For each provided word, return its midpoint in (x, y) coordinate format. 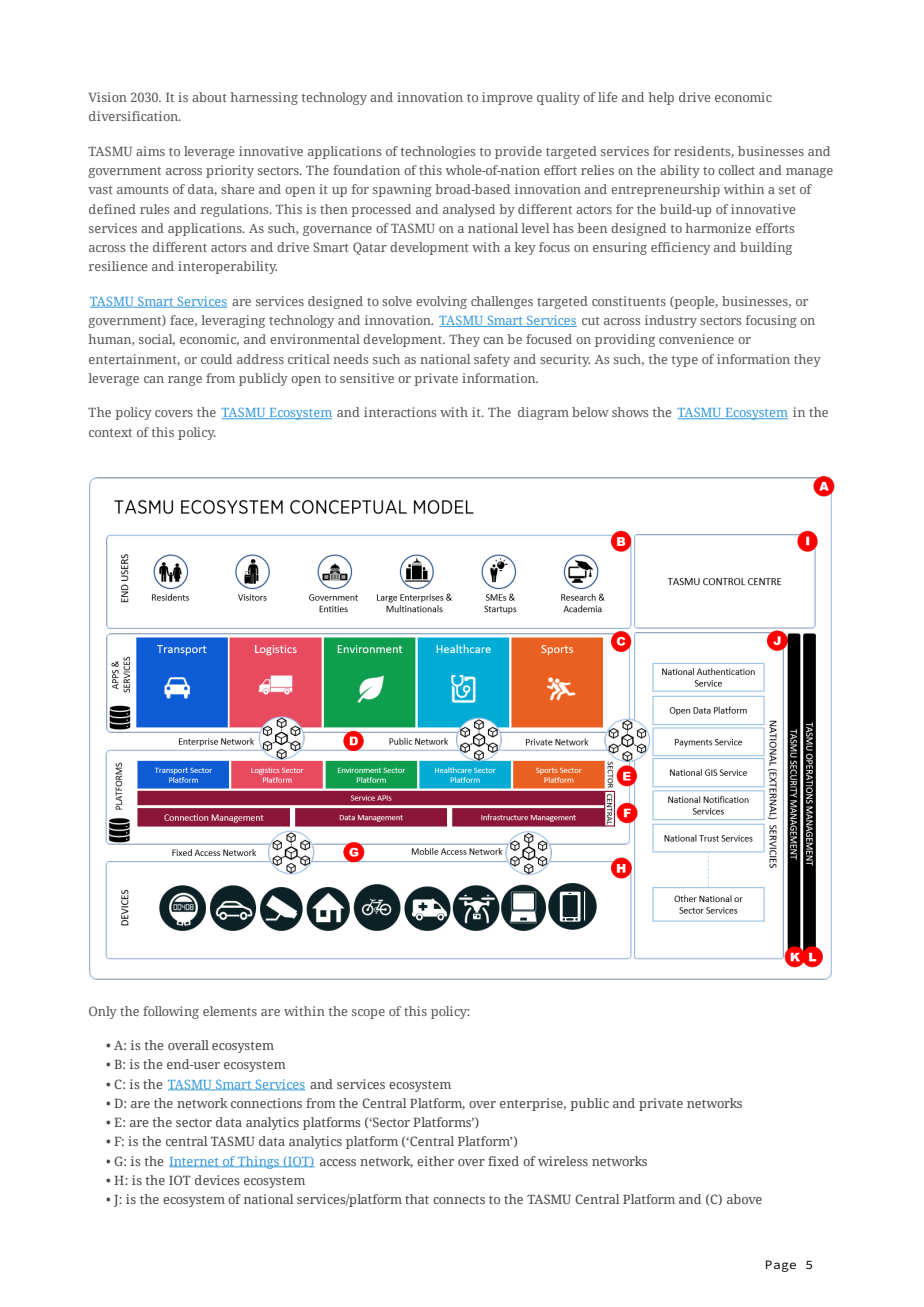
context (110, 433)
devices (217, 1180)
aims (150, 151)
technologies (438, 152)
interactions (400, 412)
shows (630, 412)
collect (736, 170)
